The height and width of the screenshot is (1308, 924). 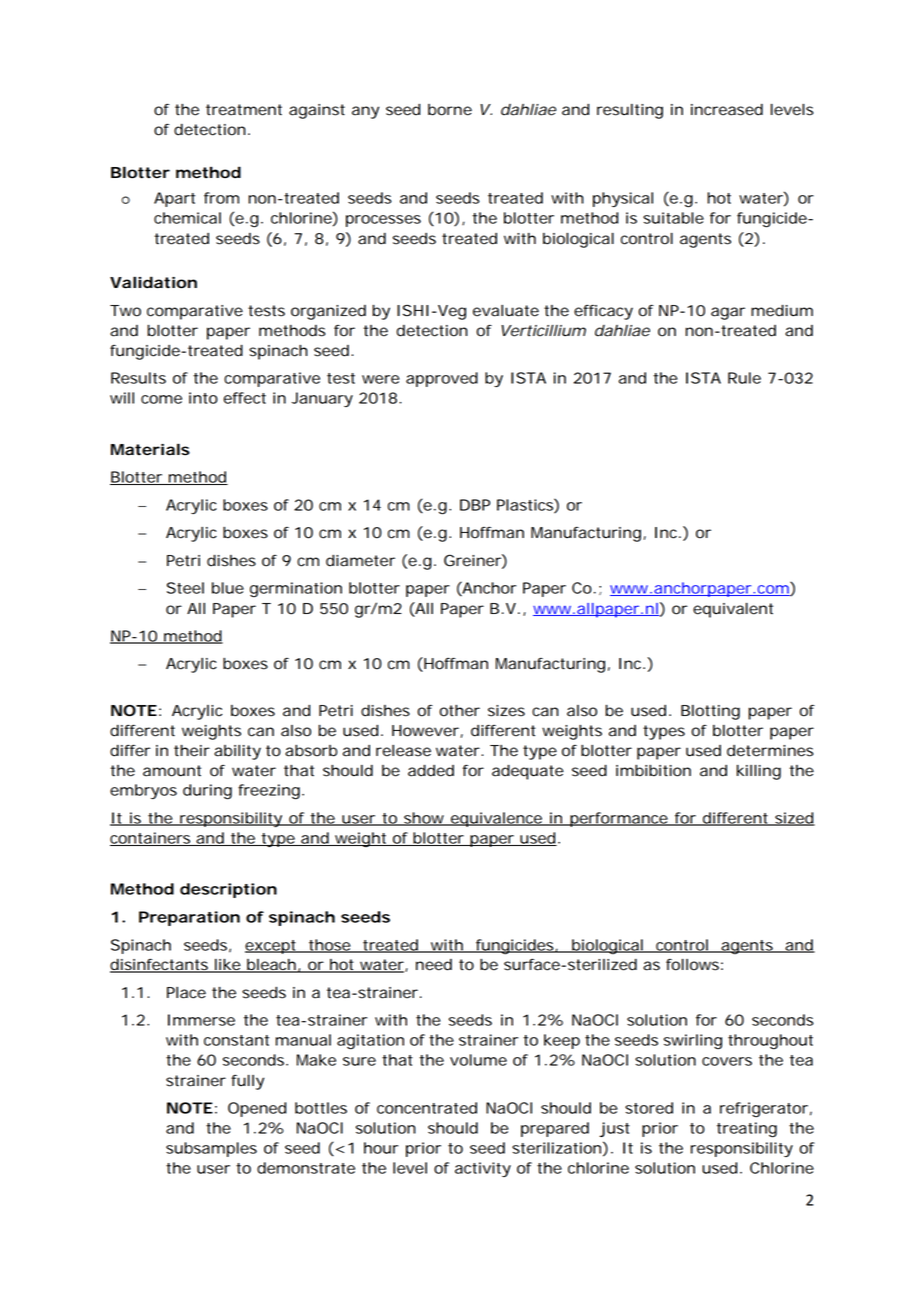 What do you see at coordinates (475, 505) in the screenshot?
I see `DBP` at bounding box center [475, 505].
